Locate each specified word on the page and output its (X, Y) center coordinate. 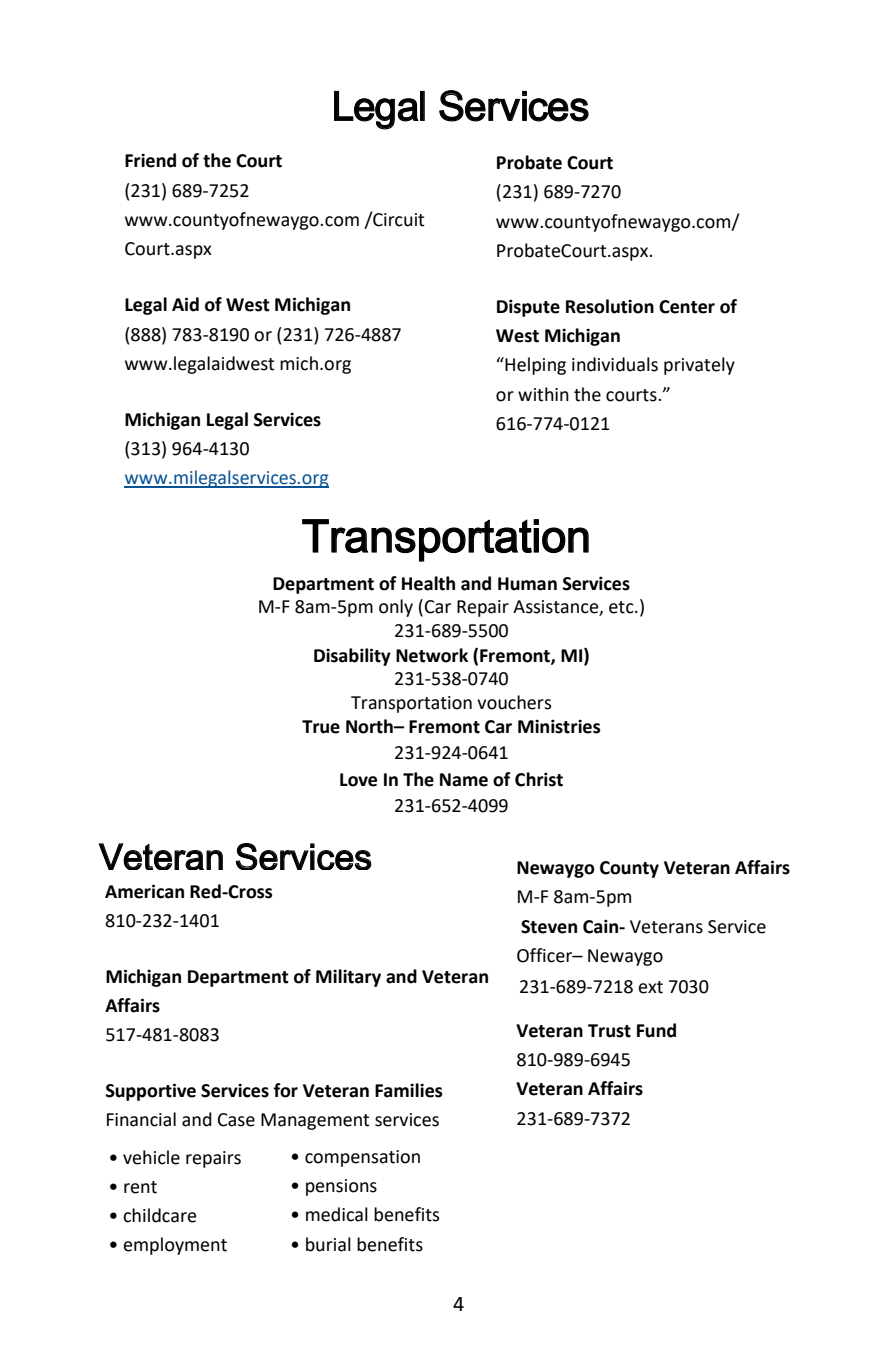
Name (464, 780)
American (144, 891)
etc (622, 607)
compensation (362, 1158)
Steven (549, 927)
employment (175, 1246)
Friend (150, 160)
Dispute (528, 308)
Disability (352, 657)
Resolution (610, 306)
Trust (609, 1031)
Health (428, 583)
